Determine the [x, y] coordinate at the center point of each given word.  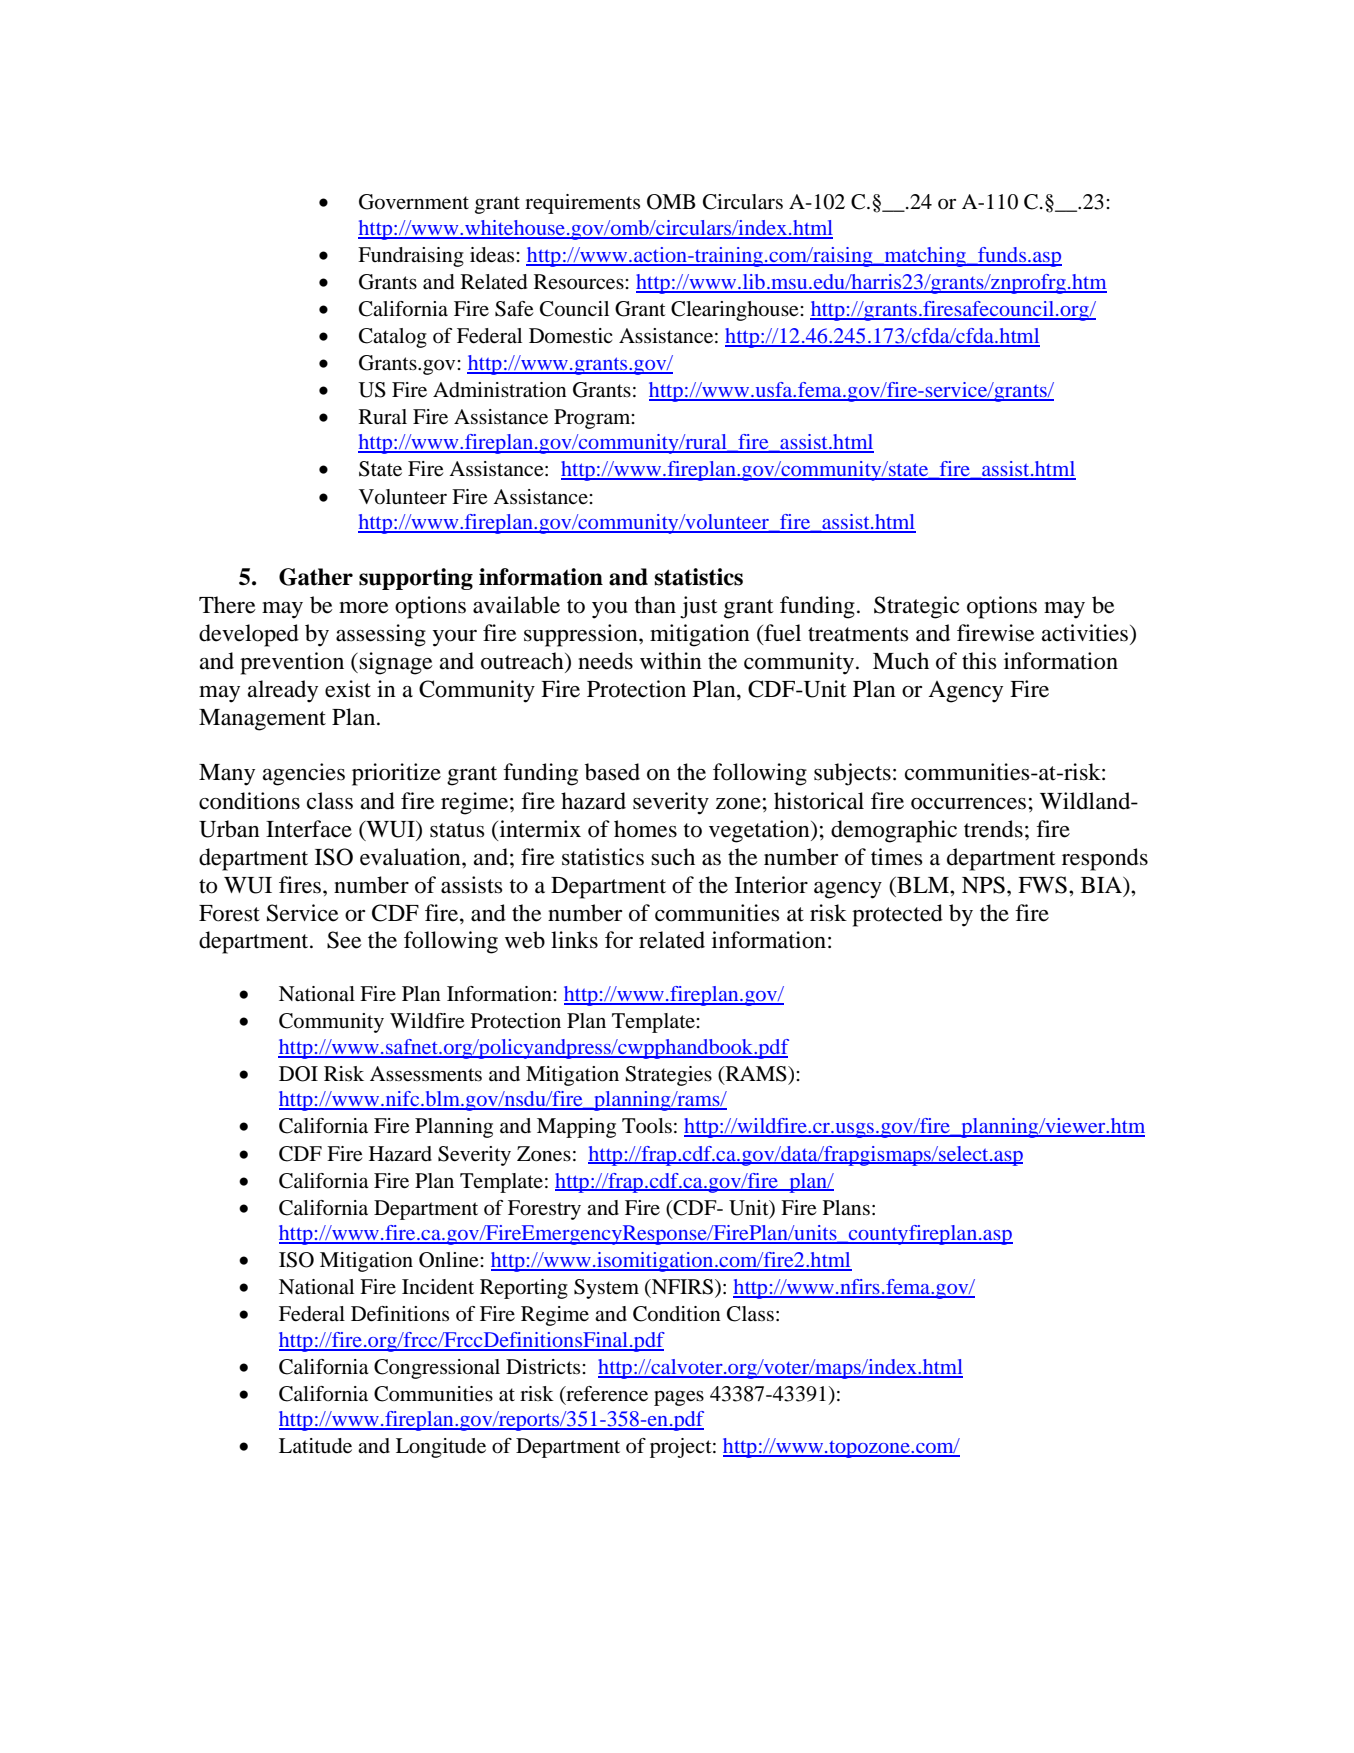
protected [897, 915]
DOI [298, 1074]
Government [414, 202]
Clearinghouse [736, 311]
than [655, 605]
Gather [316, 577]
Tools [647, 1126]
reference [606, 1394]
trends [993, 829]
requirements [582, 204]
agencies [304, 774]
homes [645, 829]
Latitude [315, 1446]
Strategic [916, 607]
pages [679, 1398]
